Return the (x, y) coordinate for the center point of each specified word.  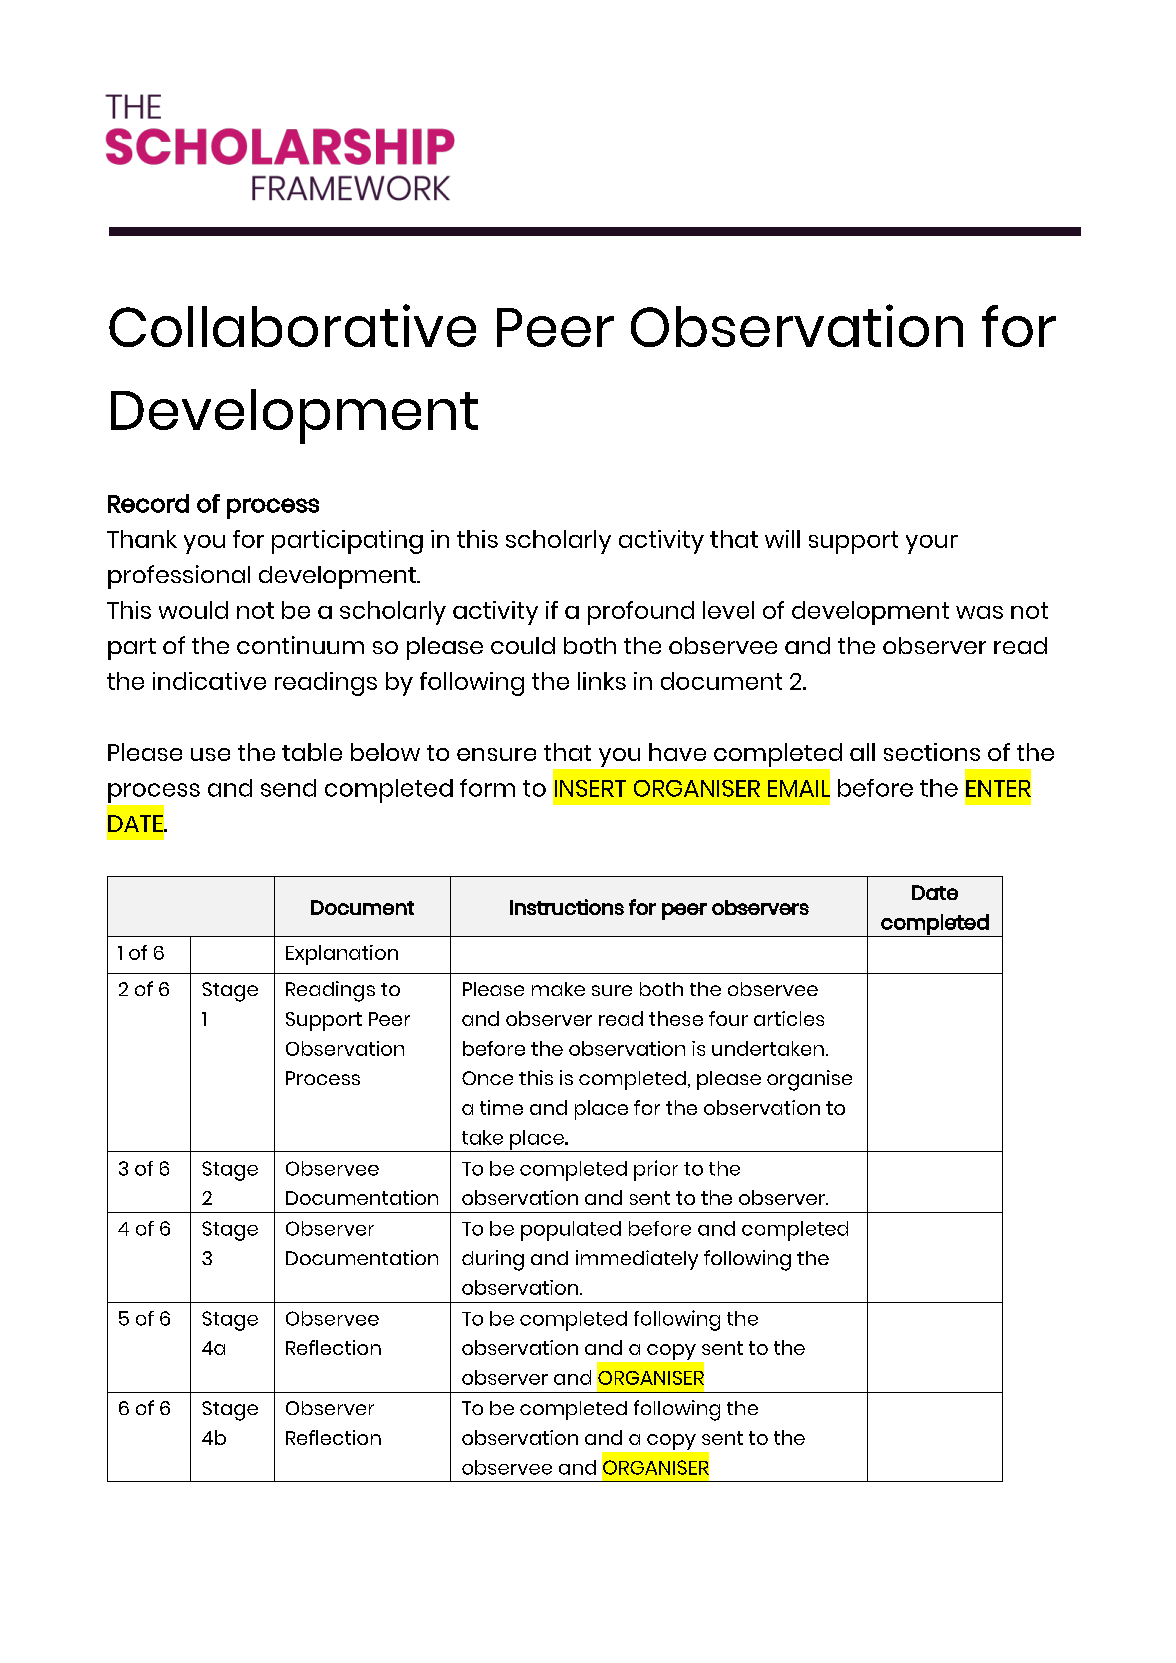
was (979, 612)
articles (789, 1018)
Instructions (567, 907)
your (932, 544)
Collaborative (292, 325)
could (523, 645)
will (782, 539)
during (493, 1260)
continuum (300, 645)
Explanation (342, 955)
